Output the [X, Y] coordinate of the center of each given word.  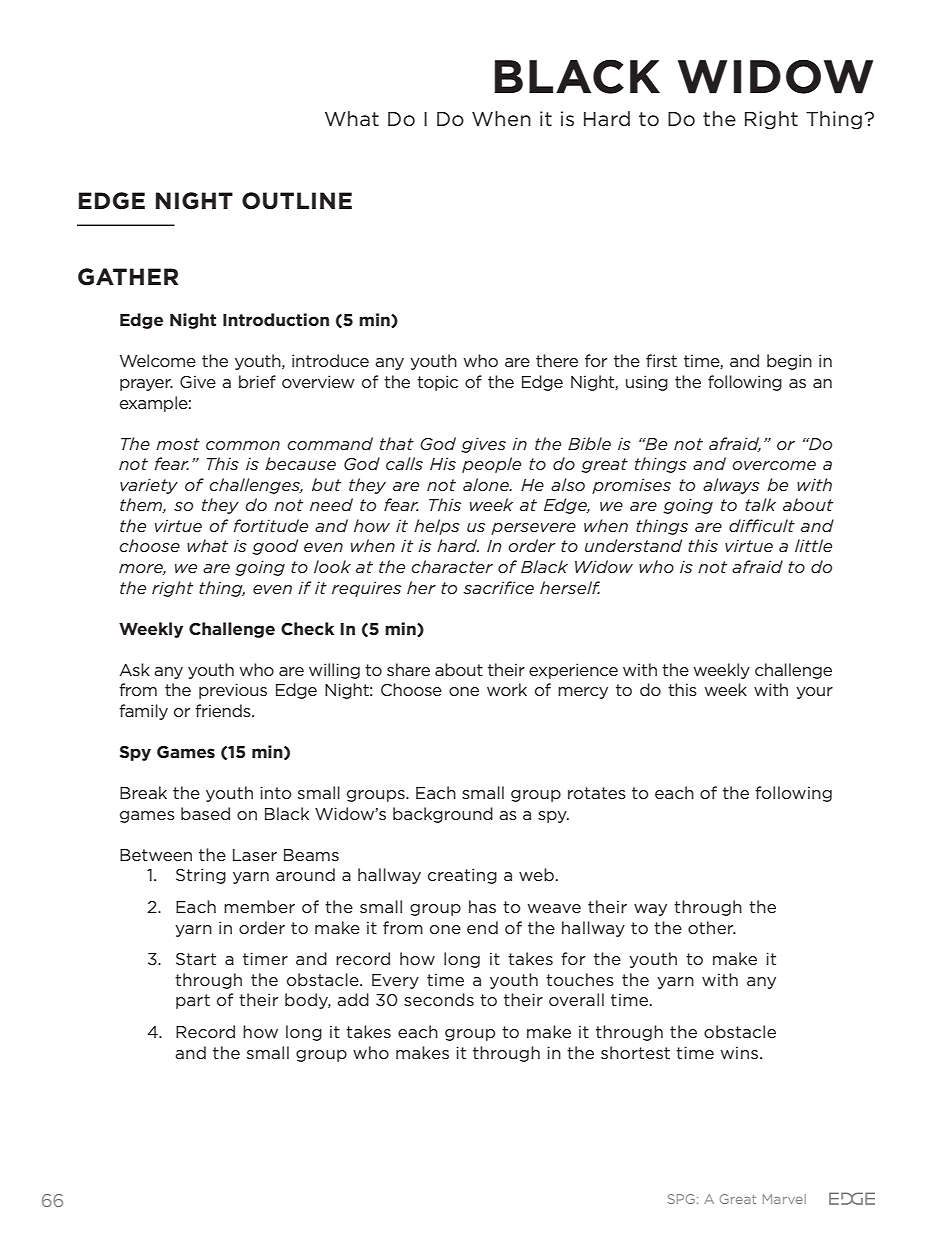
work [507, 689]
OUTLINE [297, 201]
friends [224, 710]
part [193, 1001]
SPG [681, 1199]
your [814, 693]
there [557, 360]
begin [789, 362]
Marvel [784, 1199]
